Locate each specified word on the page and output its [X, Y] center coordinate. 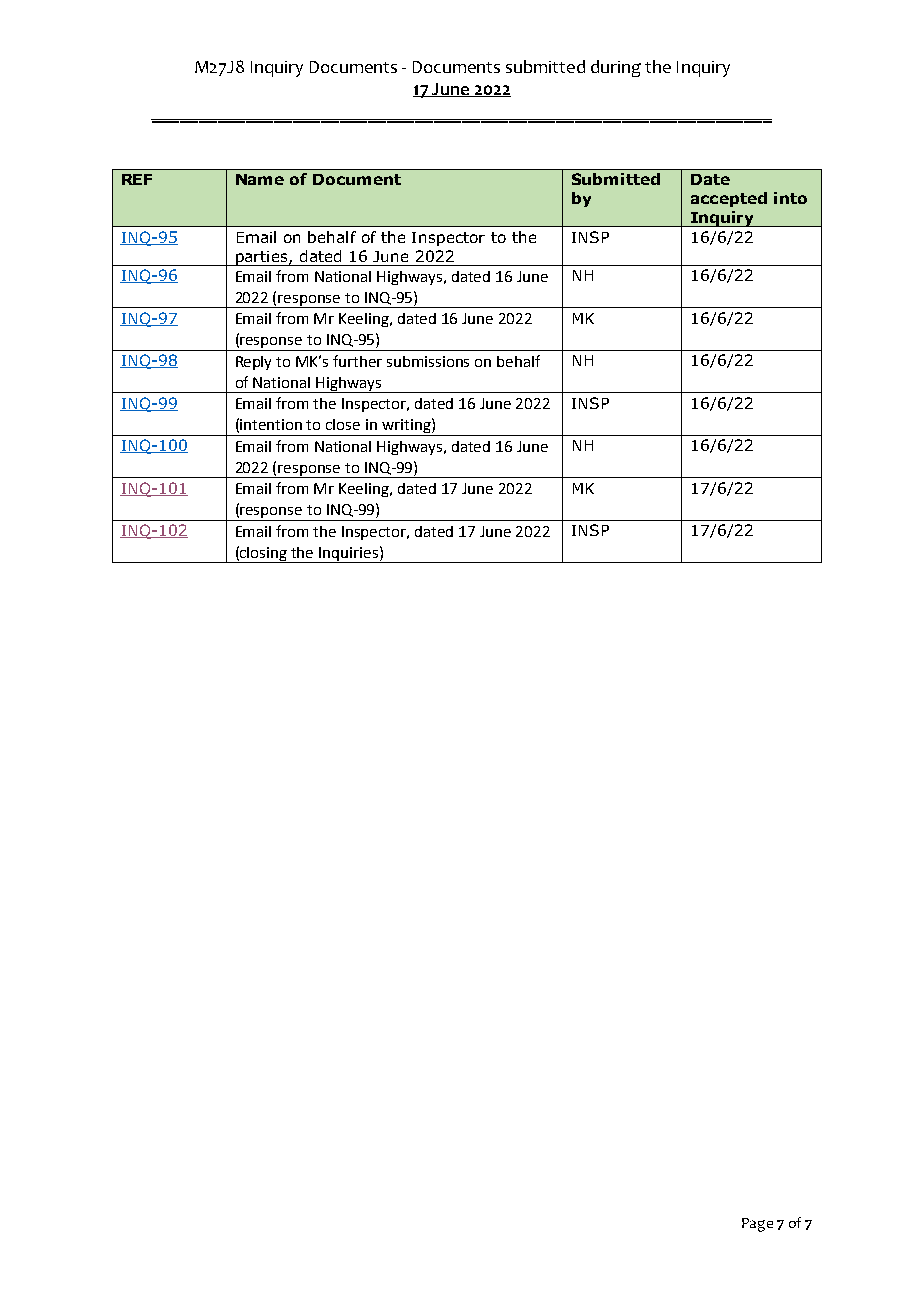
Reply [253, 363]
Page [757, 1225]
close [343, 424]
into [790, 198]
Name [260, 179]
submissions [428, 361]
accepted [729, 199]
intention [271, 424]
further [357, 361]
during [616, 68]
